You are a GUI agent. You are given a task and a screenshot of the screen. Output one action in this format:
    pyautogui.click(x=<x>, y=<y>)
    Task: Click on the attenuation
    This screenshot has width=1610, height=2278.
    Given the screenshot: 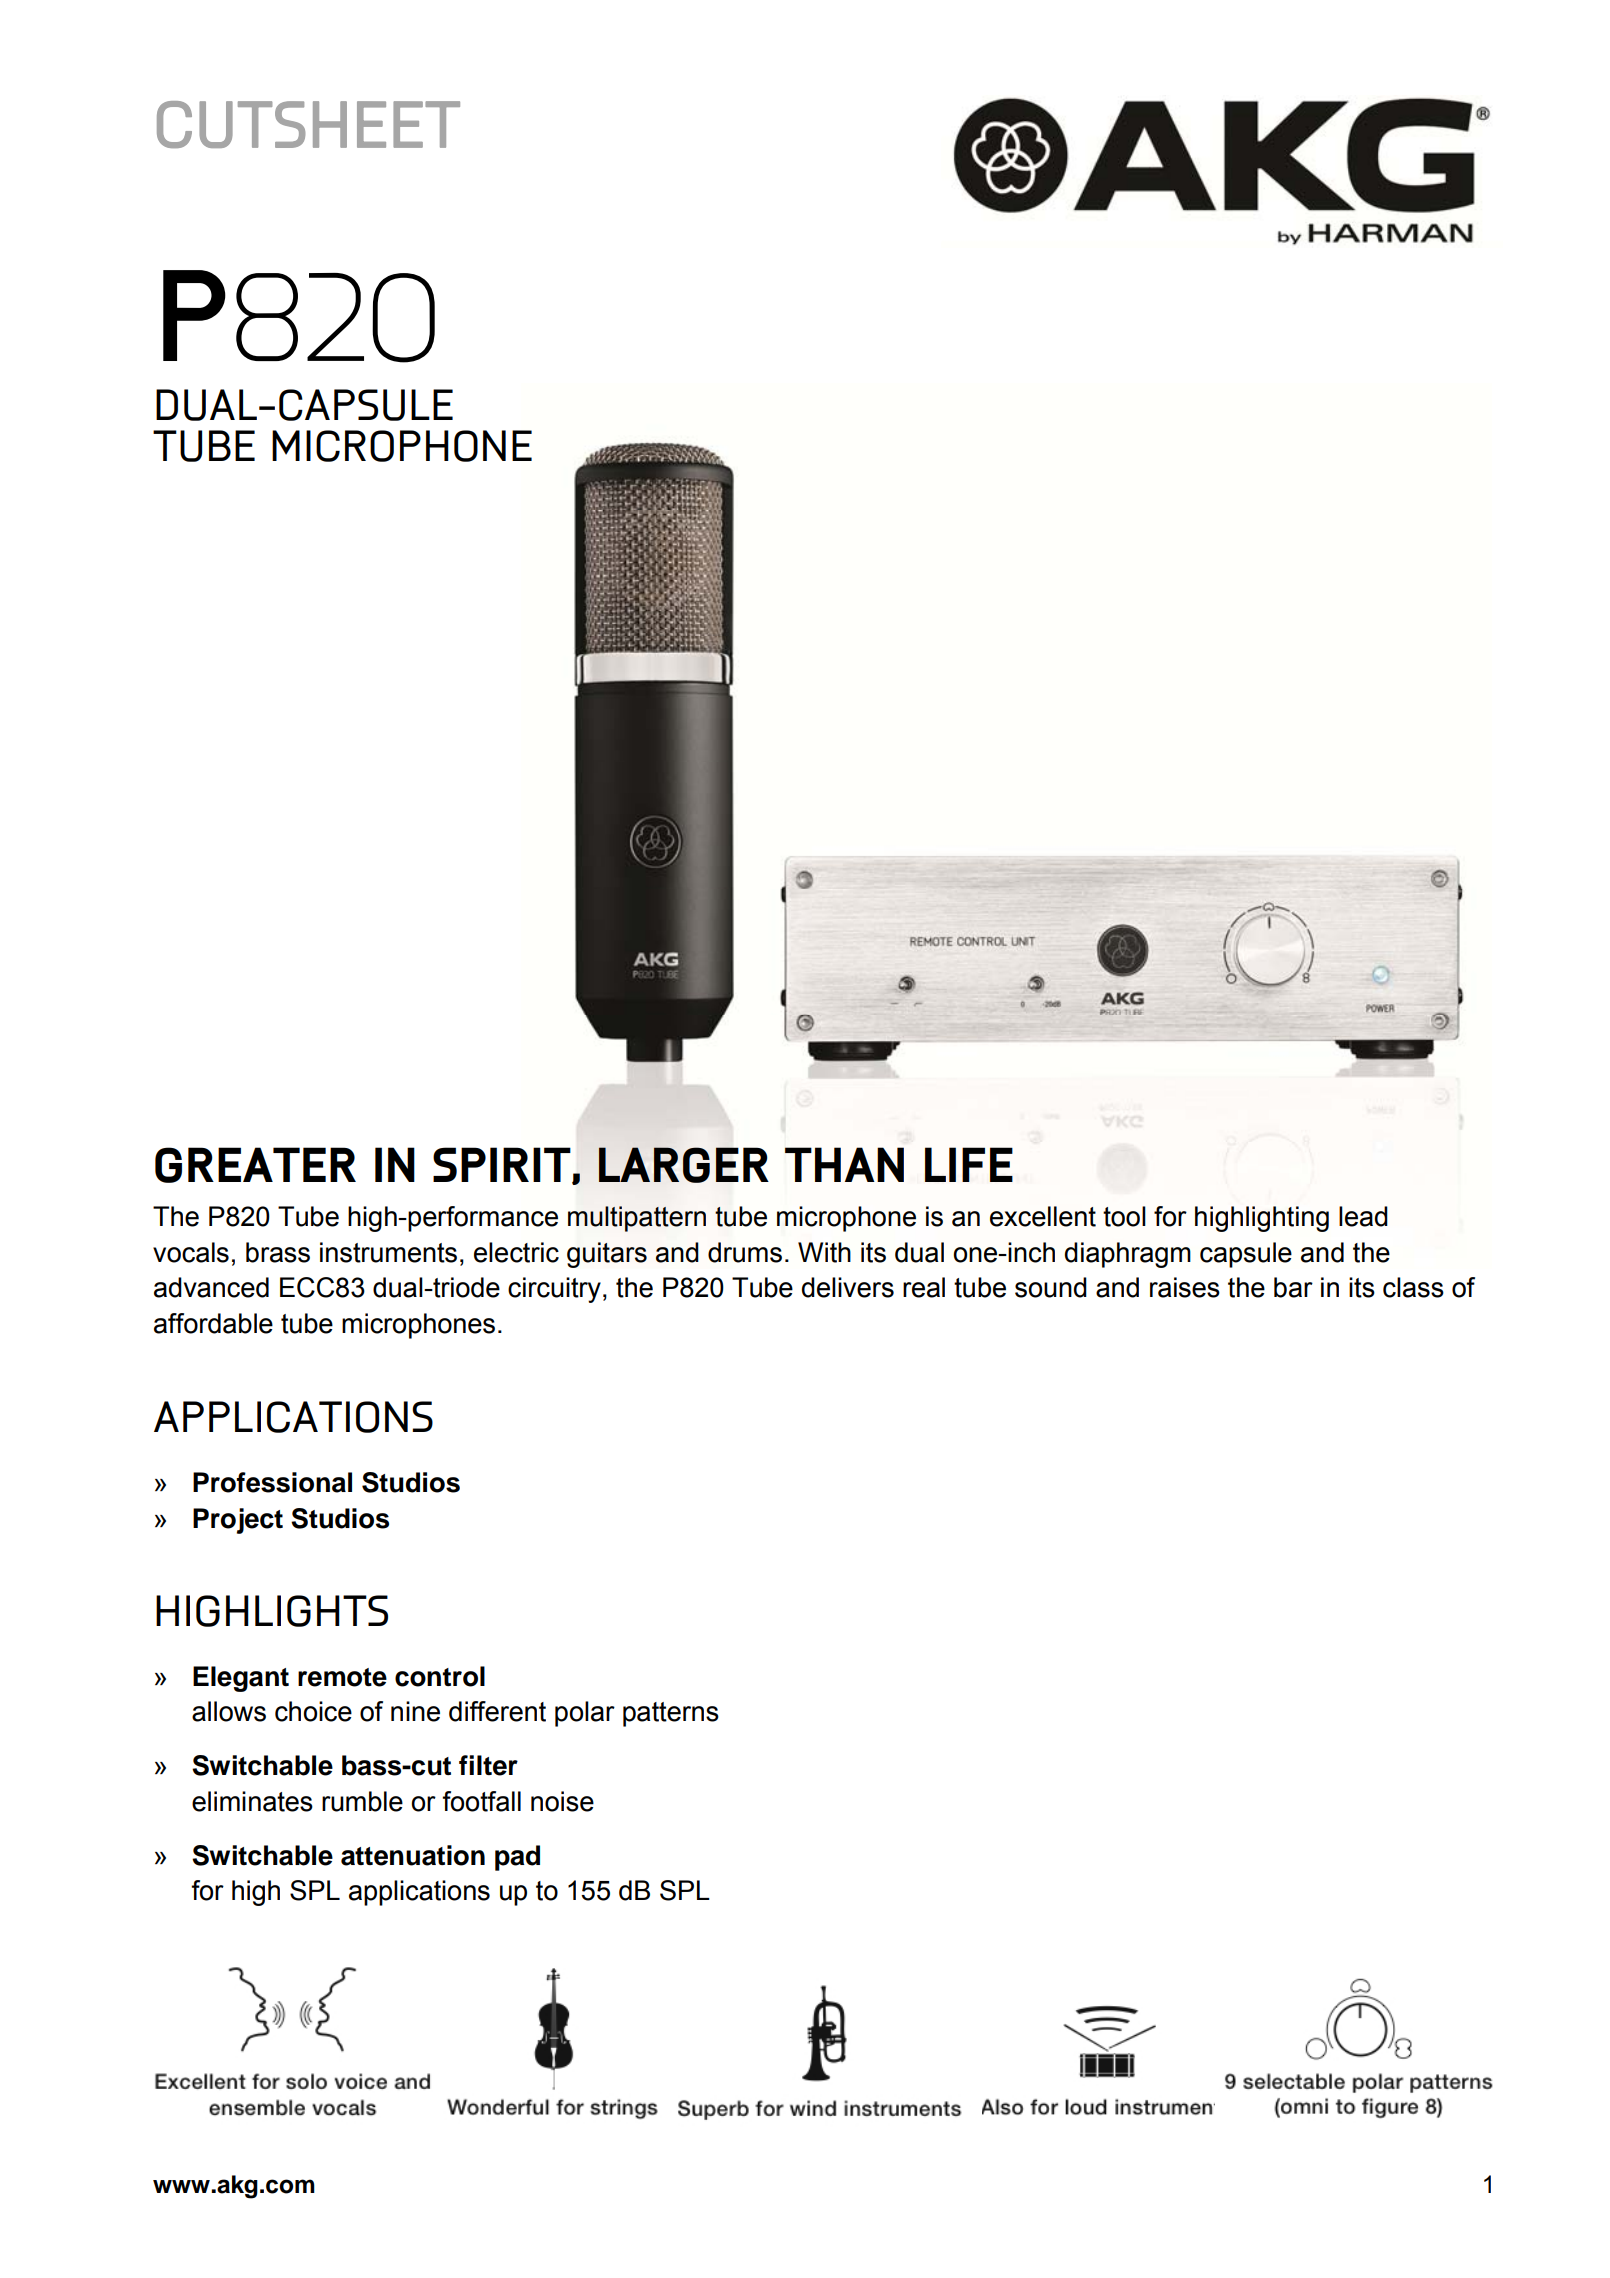 What is the action you would take?
    pyautogui.click(x=413, y=1855)
